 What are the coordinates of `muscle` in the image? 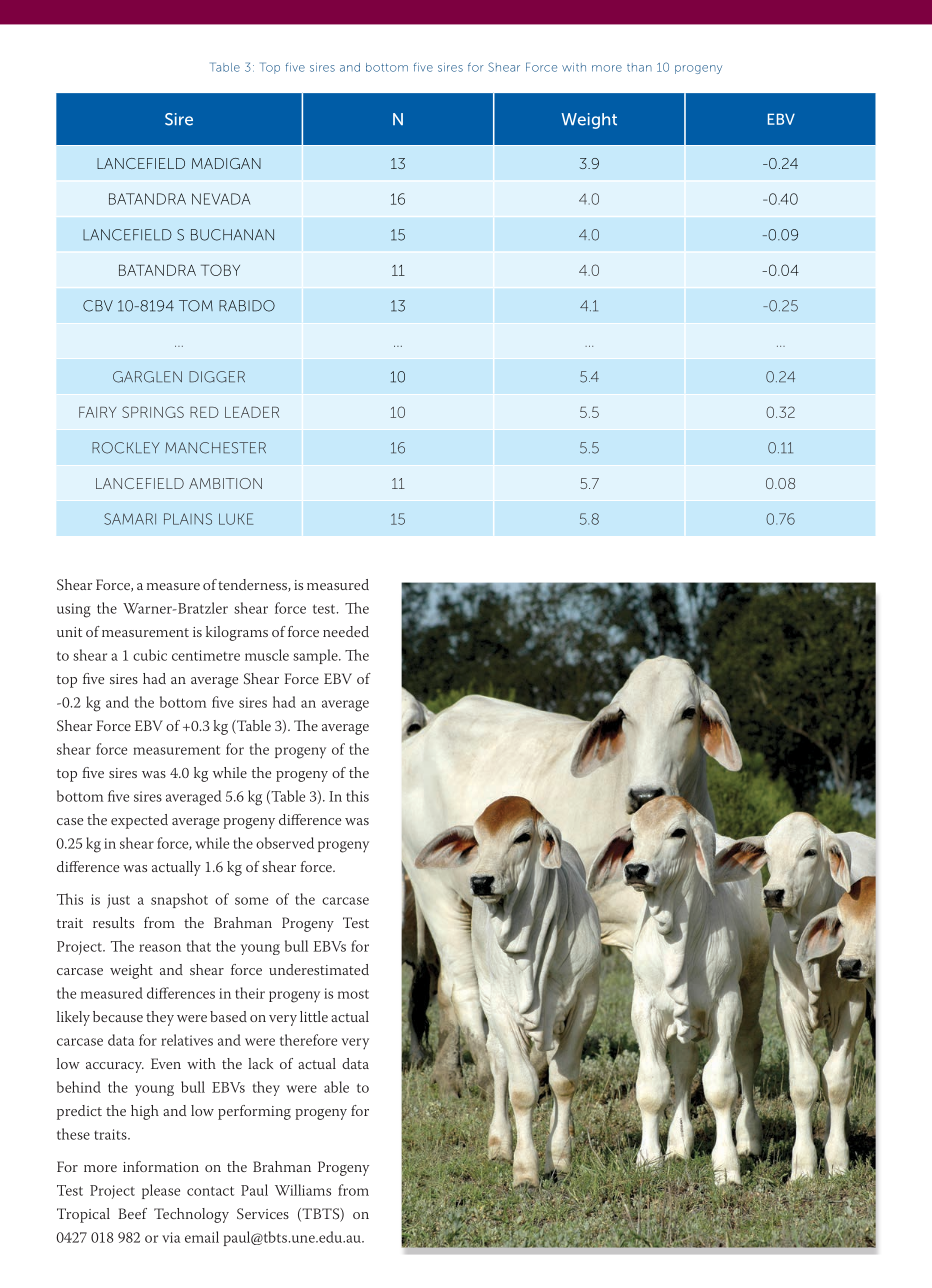 It's located at (267, 655).
